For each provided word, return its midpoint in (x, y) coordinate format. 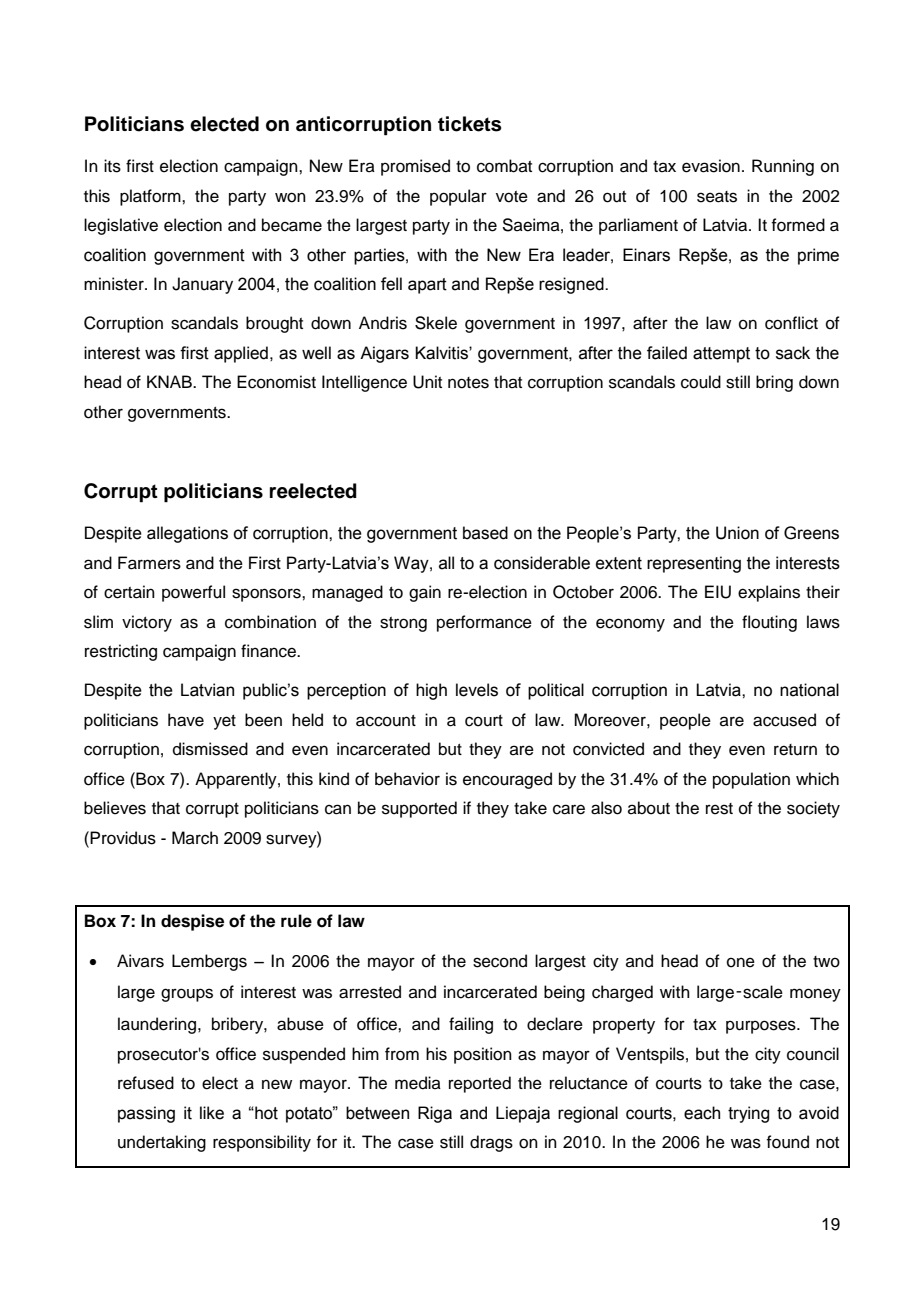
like (212, 1113)
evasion (711, 166)
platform (151, 197)
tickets (469, 124)
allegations (187, 534)
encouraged (507, 780)
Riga (435, 1114)
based (485, 533)
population (751, 780)
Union (737, 533)
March (195, 838)
